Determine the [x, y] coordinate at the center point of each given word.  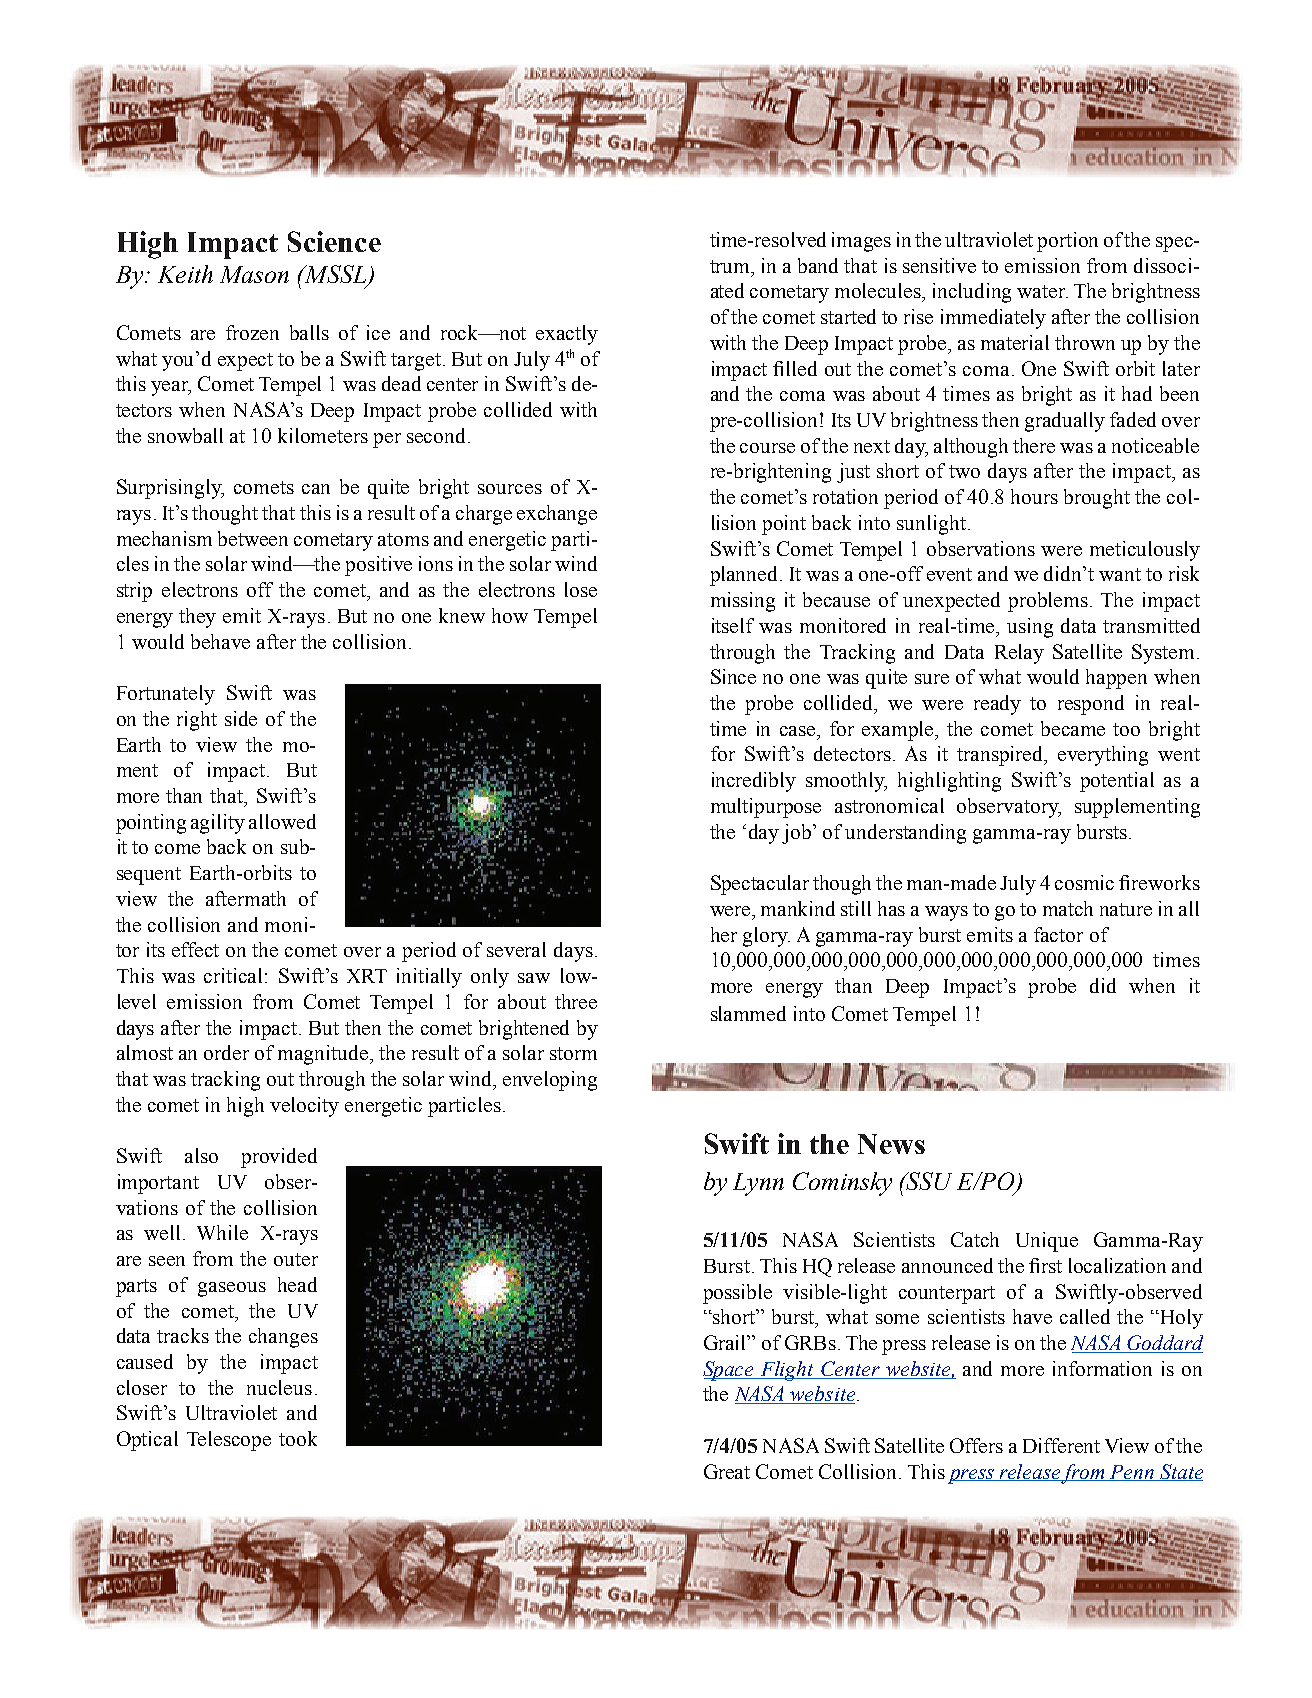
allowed [282, 821]
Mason [254, 274]
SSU [928, 1181]
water [1042, 291]
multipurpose [766, 808]
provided [279, 1158]
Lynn [758, 1184]
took [298, 1438]
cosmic [1084, 882]
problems [1049, 602]
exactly [567, 335]
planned [743, 576]
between [253, 538]
